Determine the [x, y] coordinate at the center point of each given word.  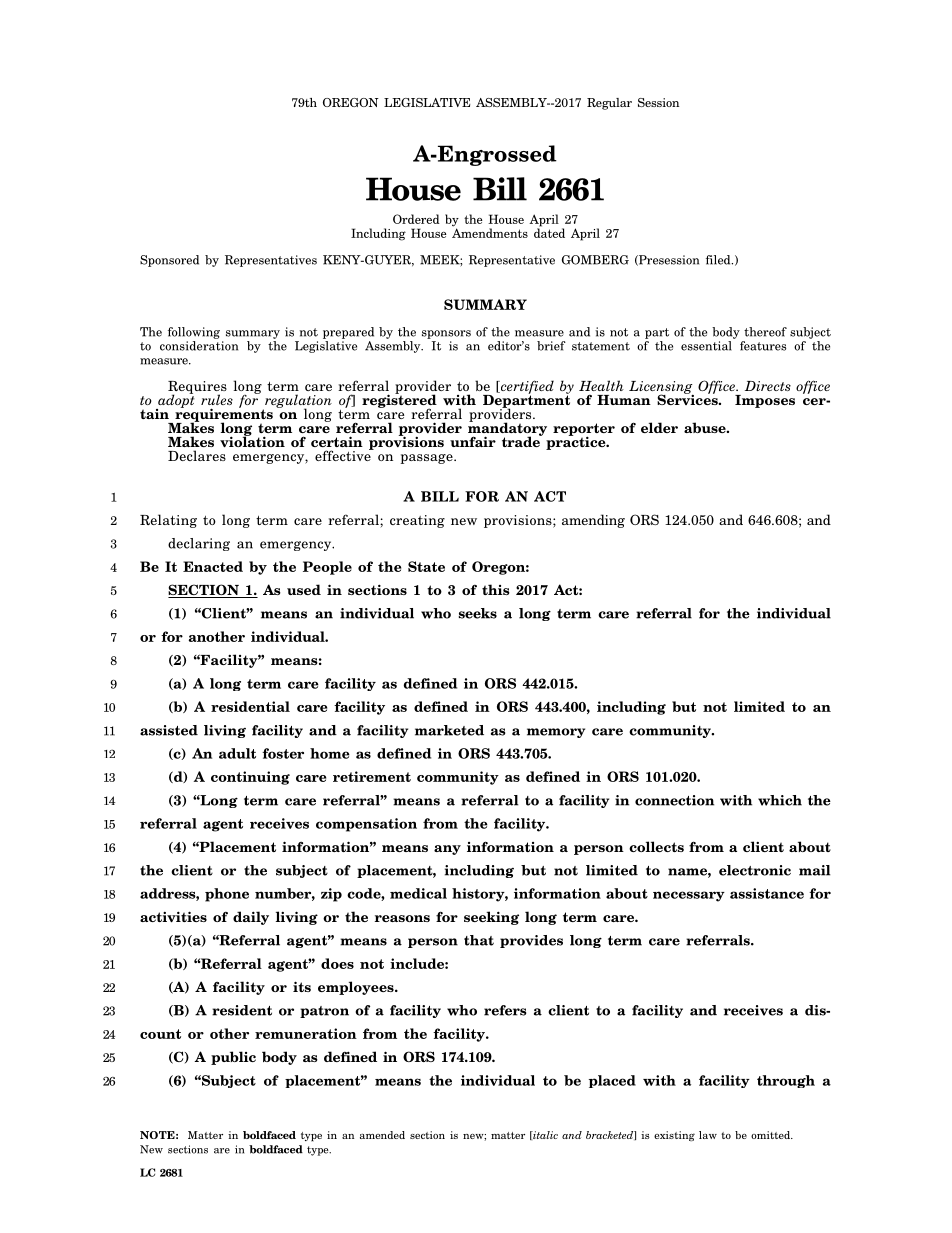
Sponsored [169, 261]
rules [217, 399]
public [233, 1058]
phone [227, 895]
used [304, 589]
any [447, 850]
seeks [477, 613]
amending [593, 521]
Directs [768, 386]
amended [382, 1135]
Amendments [490, 232]
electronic [755, 870]
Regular [609, 104]
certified [526, 388]
